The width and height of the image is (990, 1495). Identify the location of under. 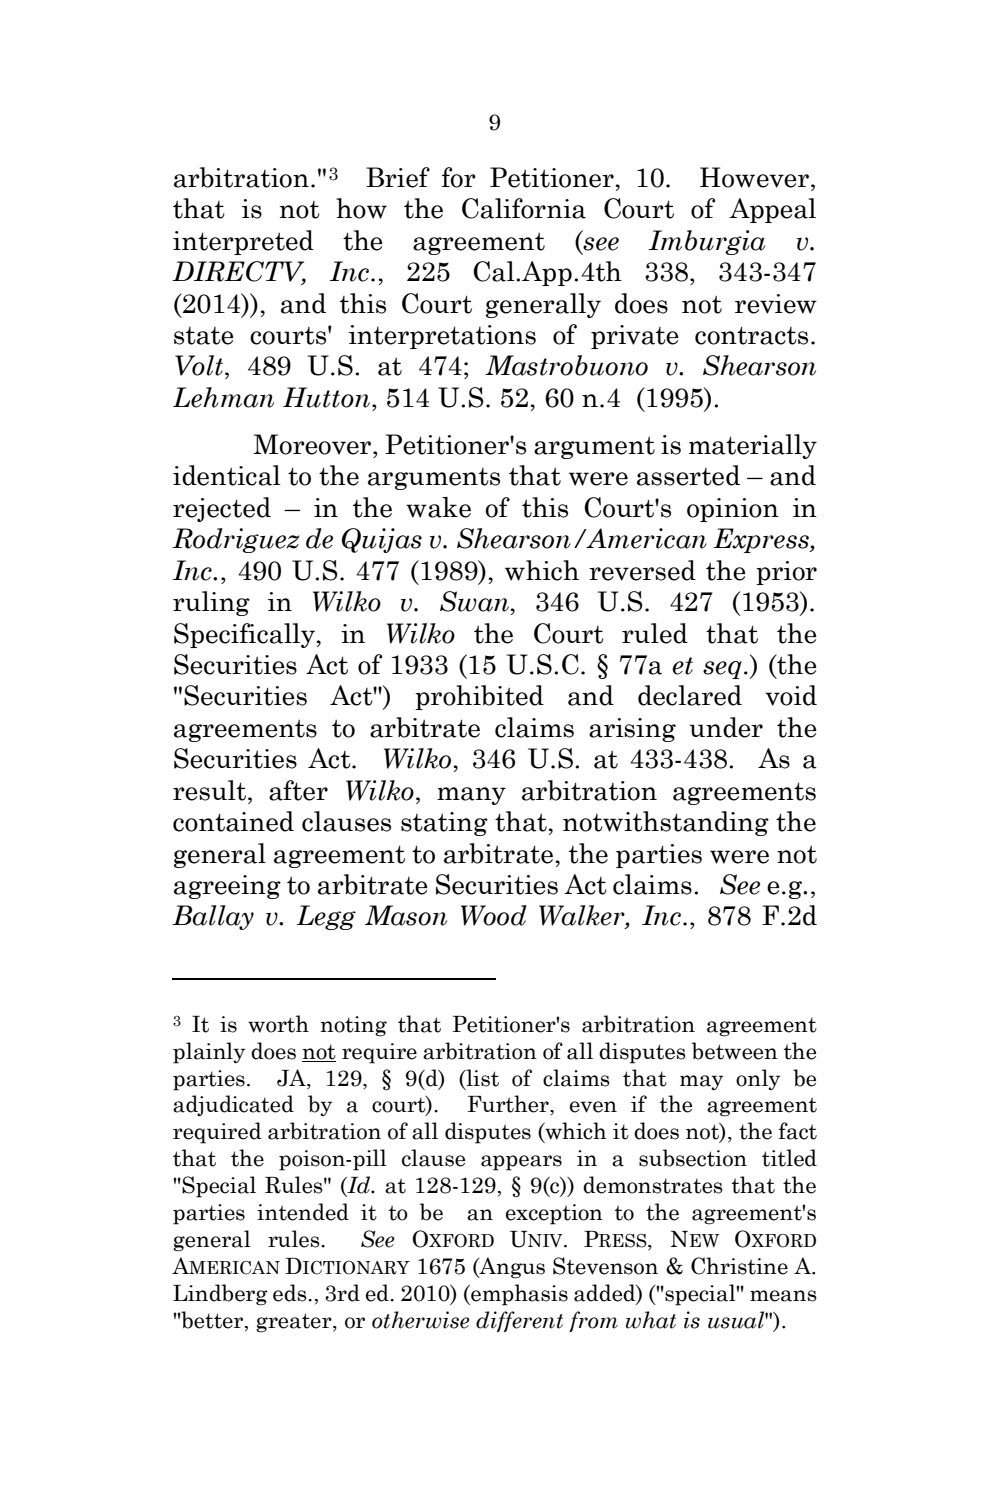
(726, 727).
